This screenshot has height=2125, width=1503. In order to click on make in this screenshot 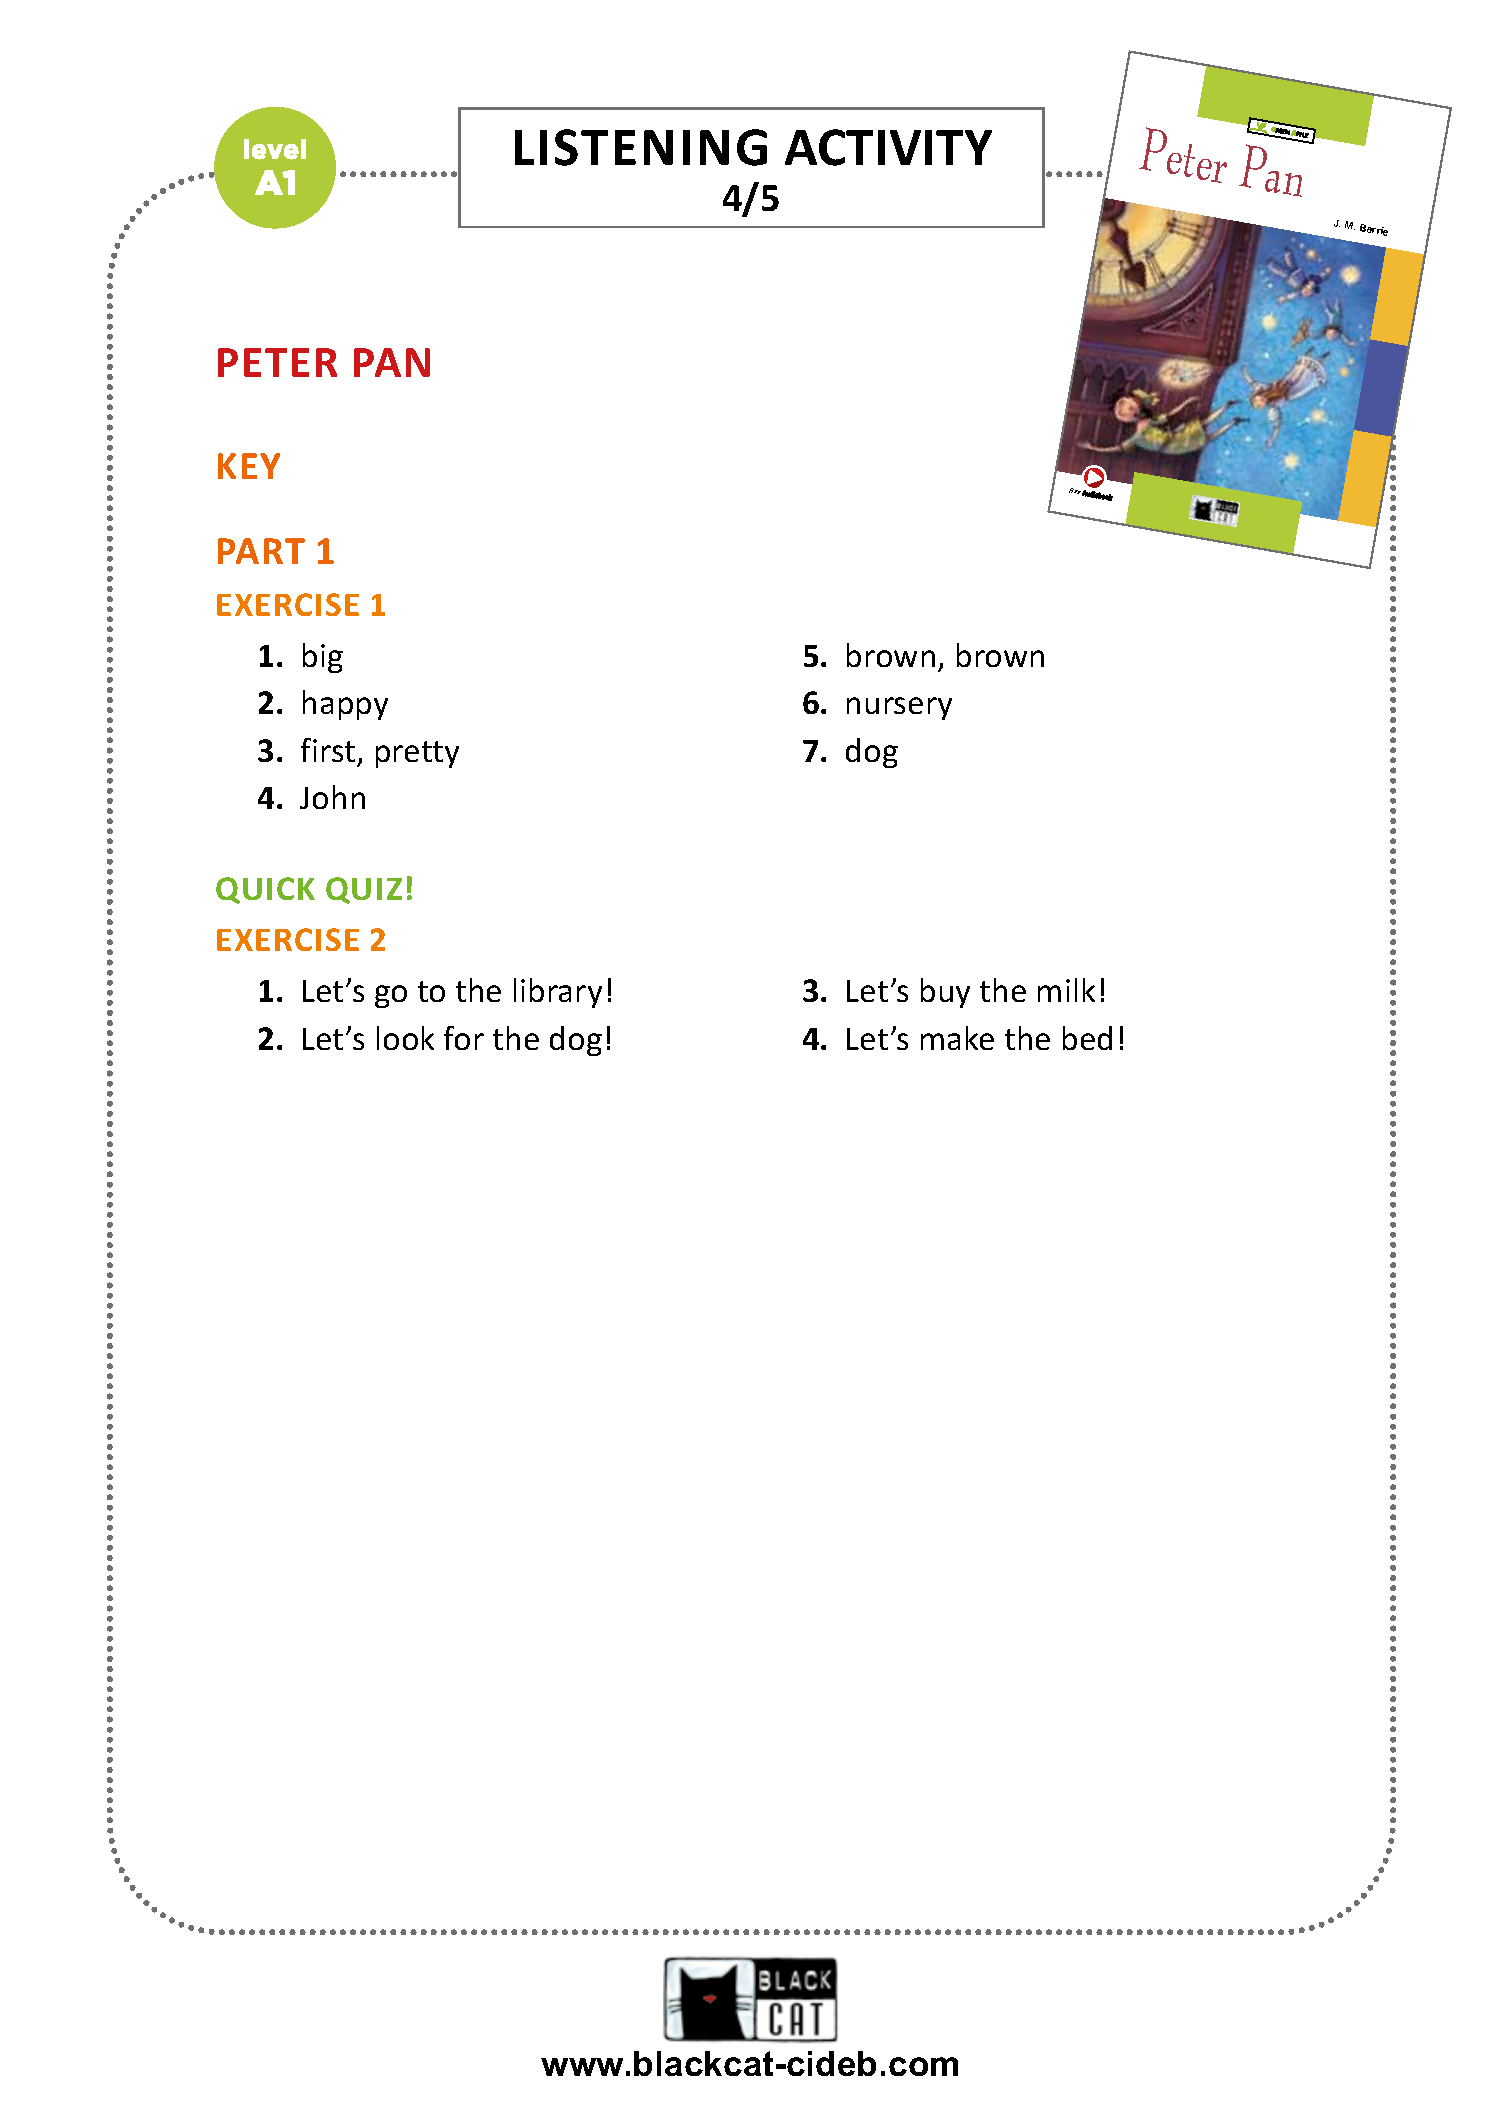, I will do `click(957, 1038)`.
